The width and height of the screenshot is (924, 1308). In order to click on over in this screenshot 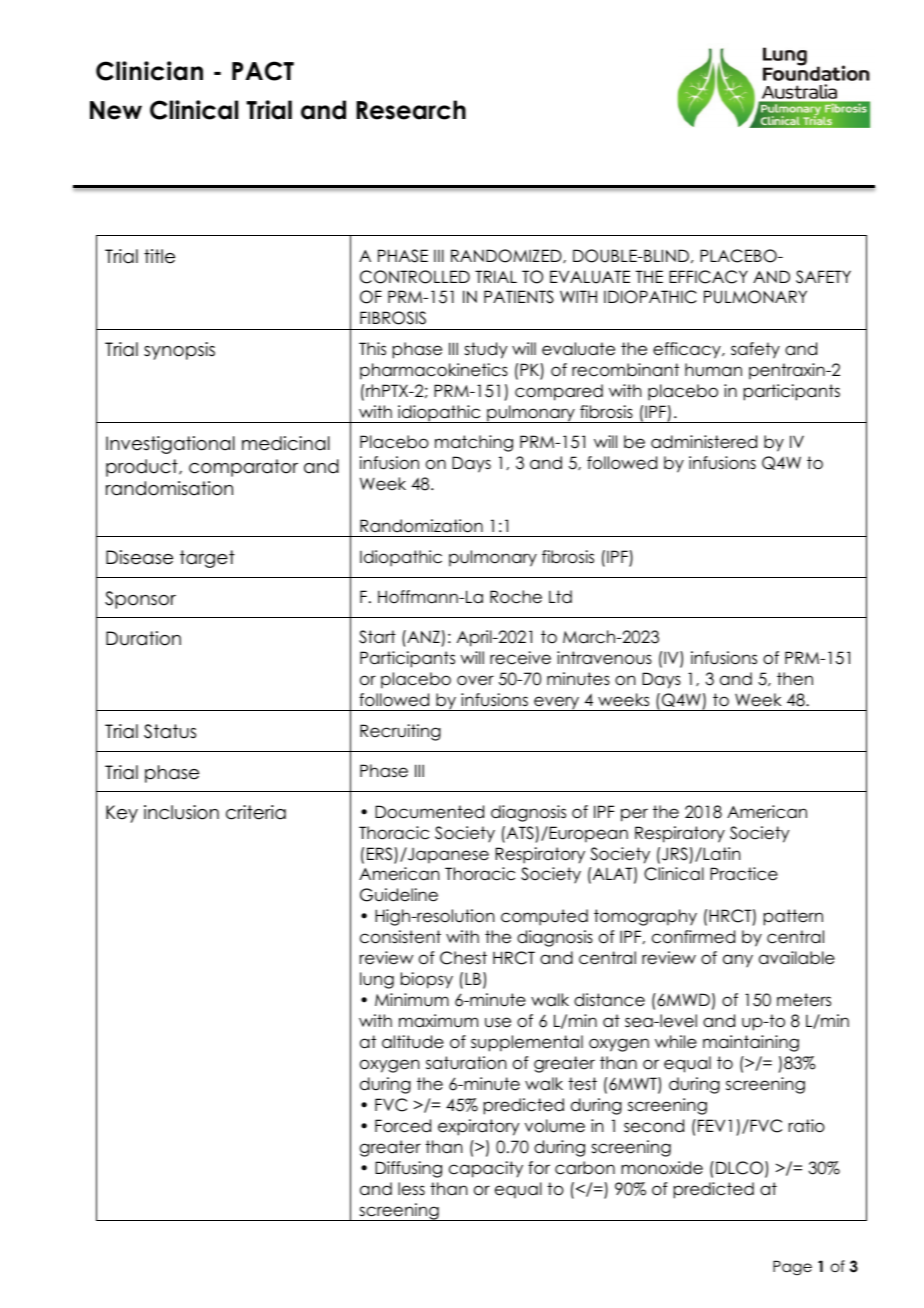, I will do `click(475, 680)`.
